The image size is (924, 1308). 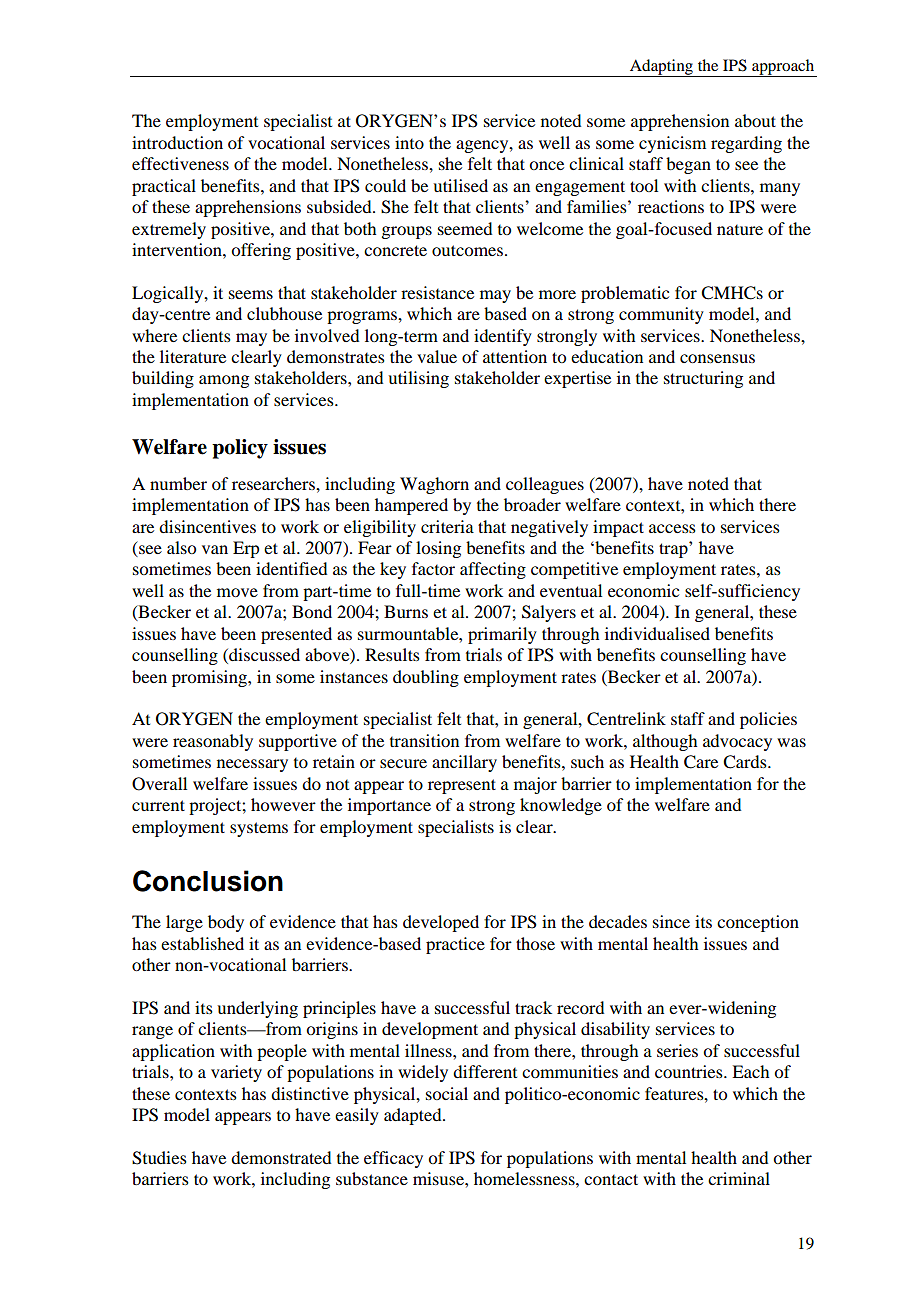 I want to click on about, so click(x=755, y=120).
